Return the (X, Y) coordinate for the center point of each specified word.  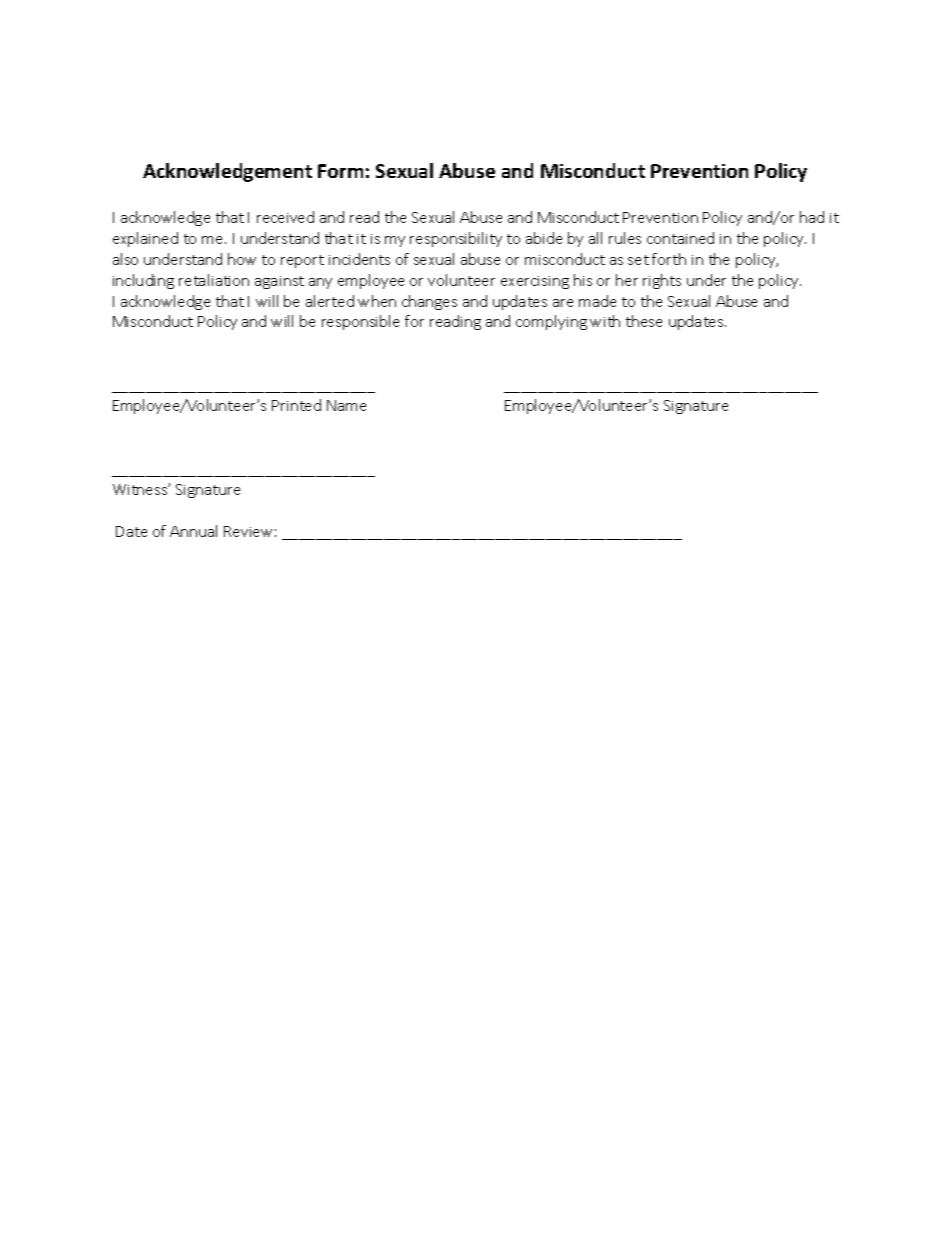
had (812, 217)
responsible (360, 322)
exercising (535, 282)
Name (346, 405)
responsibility (456, 239)
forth (669, 259)
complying (551, 322)
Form (340, 171)
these (644, 321)
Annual (193, 531)
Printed (296, 405)
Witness (141, 489)
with (605, 321)
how (242, 259)
